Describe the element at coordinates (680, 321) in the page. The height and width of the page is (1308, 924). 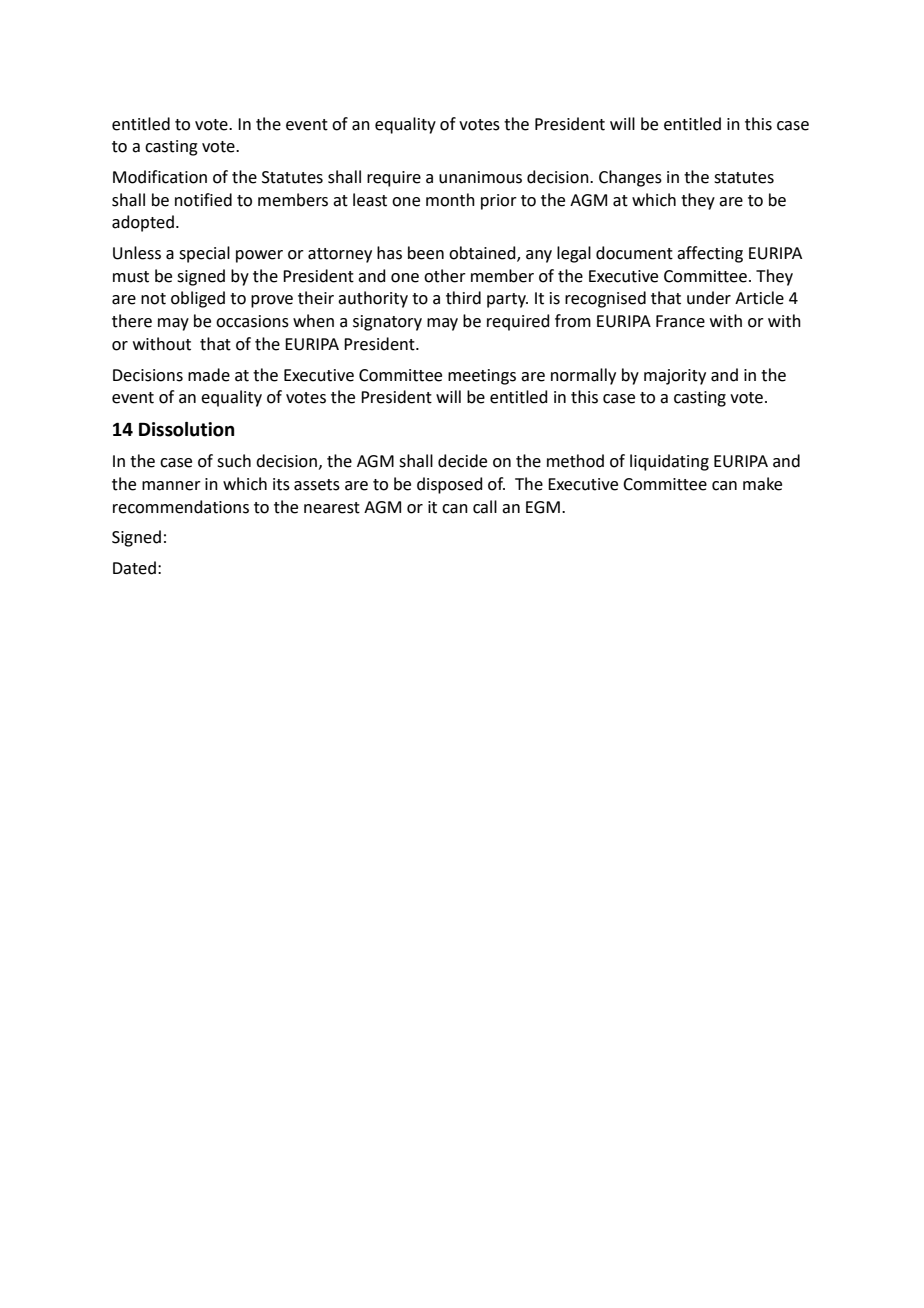
I see `France` at that location.
